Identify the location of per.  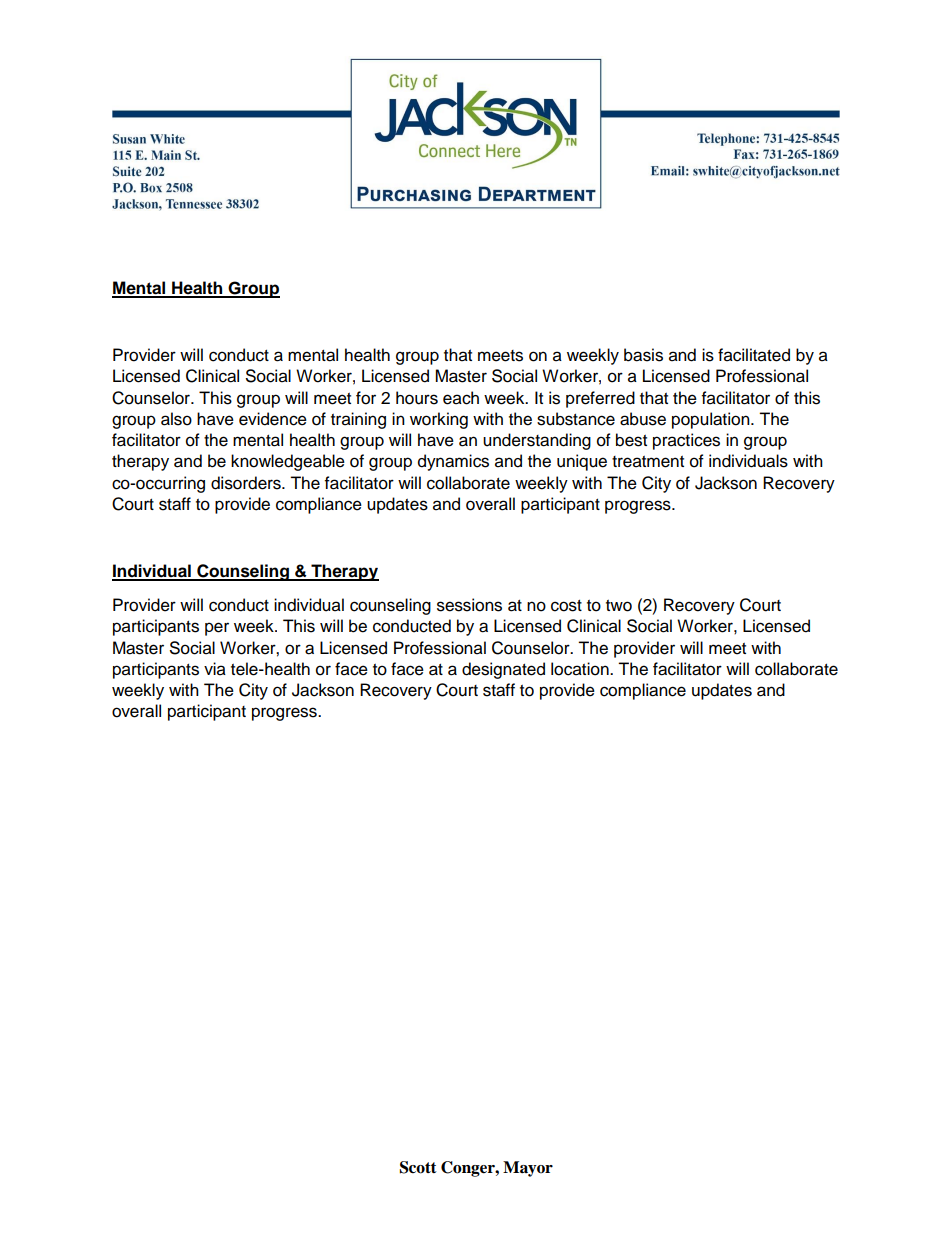
(217, 629).
